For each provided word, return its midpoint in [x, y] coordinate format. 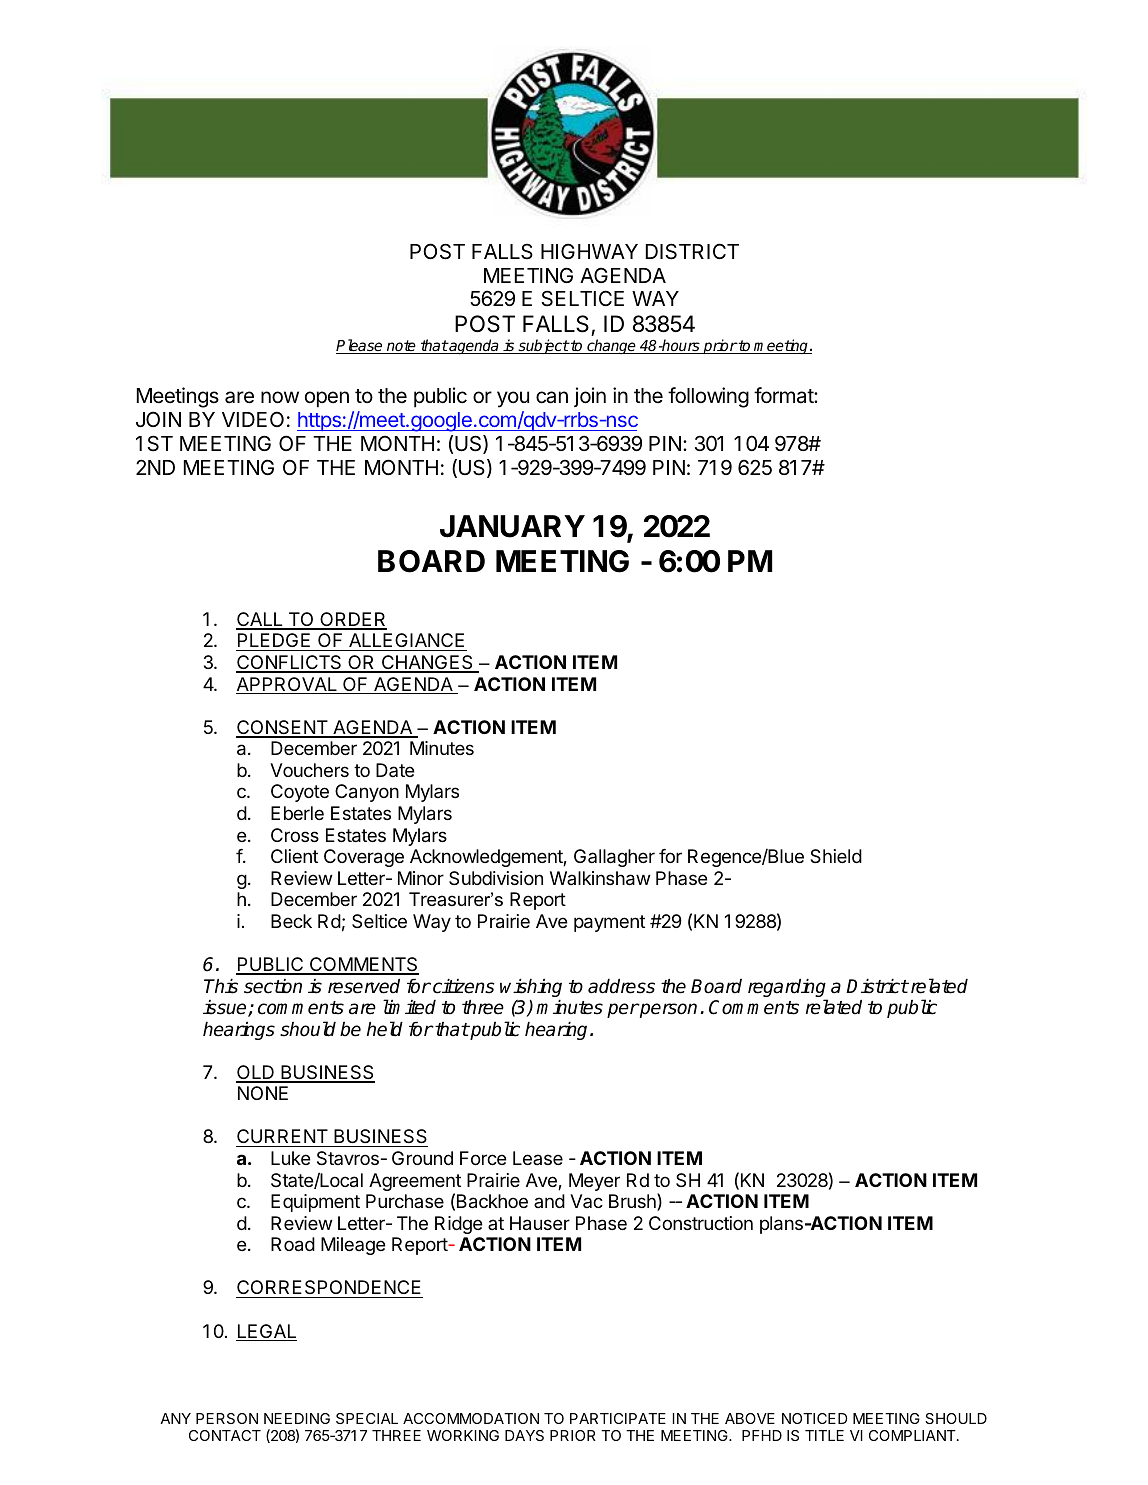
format [784, 395]
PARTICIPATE [618, 1418]
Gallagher [614, 858]
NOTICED [815, 1418]
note [401, 347]
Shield [836, 856]
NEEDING [297, 1418]
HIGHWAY [589, 251]
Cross [295, 835]
